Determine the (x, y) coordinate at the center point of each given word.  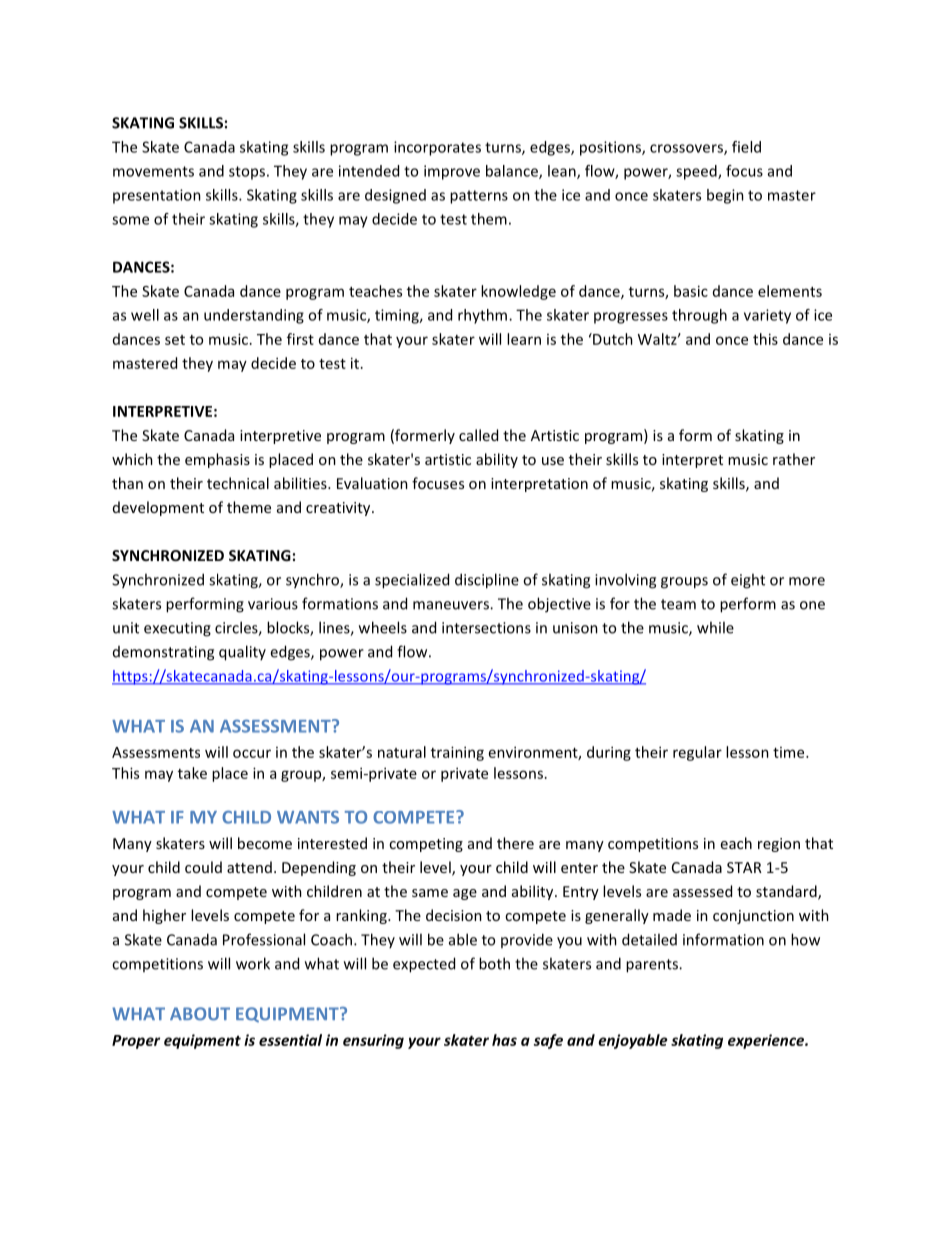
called (478, 435)
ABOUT (200, 1014)
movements (153, 171)
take (192, 773)
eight (748, 581)
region (779, 845)
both (494, 963)
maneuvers (452, 605)
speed (697, 172)
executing (177, 629)
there (515, 843)
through (699, 316)
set (175, 340)
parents (653, 966)
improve (452, 172)
